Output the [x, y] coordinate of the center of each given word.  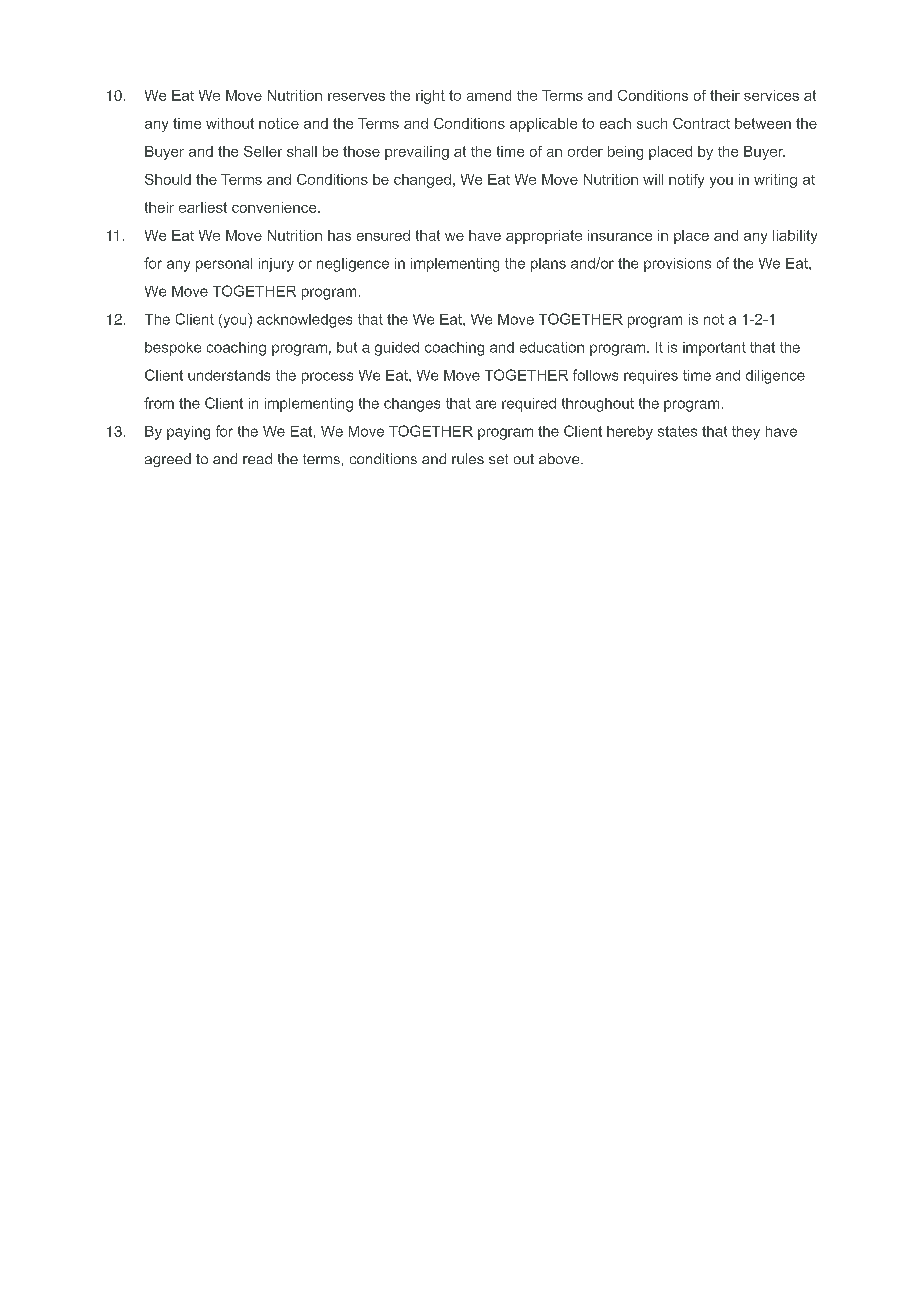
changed [422, 181]
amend [489, 95]
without [230, 123]
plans [548, 265]
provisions [677, 265]
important [714, 349]
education [552, 347]
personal [224, 265]
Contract [701, 123]
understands [229, 375]
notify [686, 181]
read [257, 458]
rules [468, 458]
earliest [203, 207]
